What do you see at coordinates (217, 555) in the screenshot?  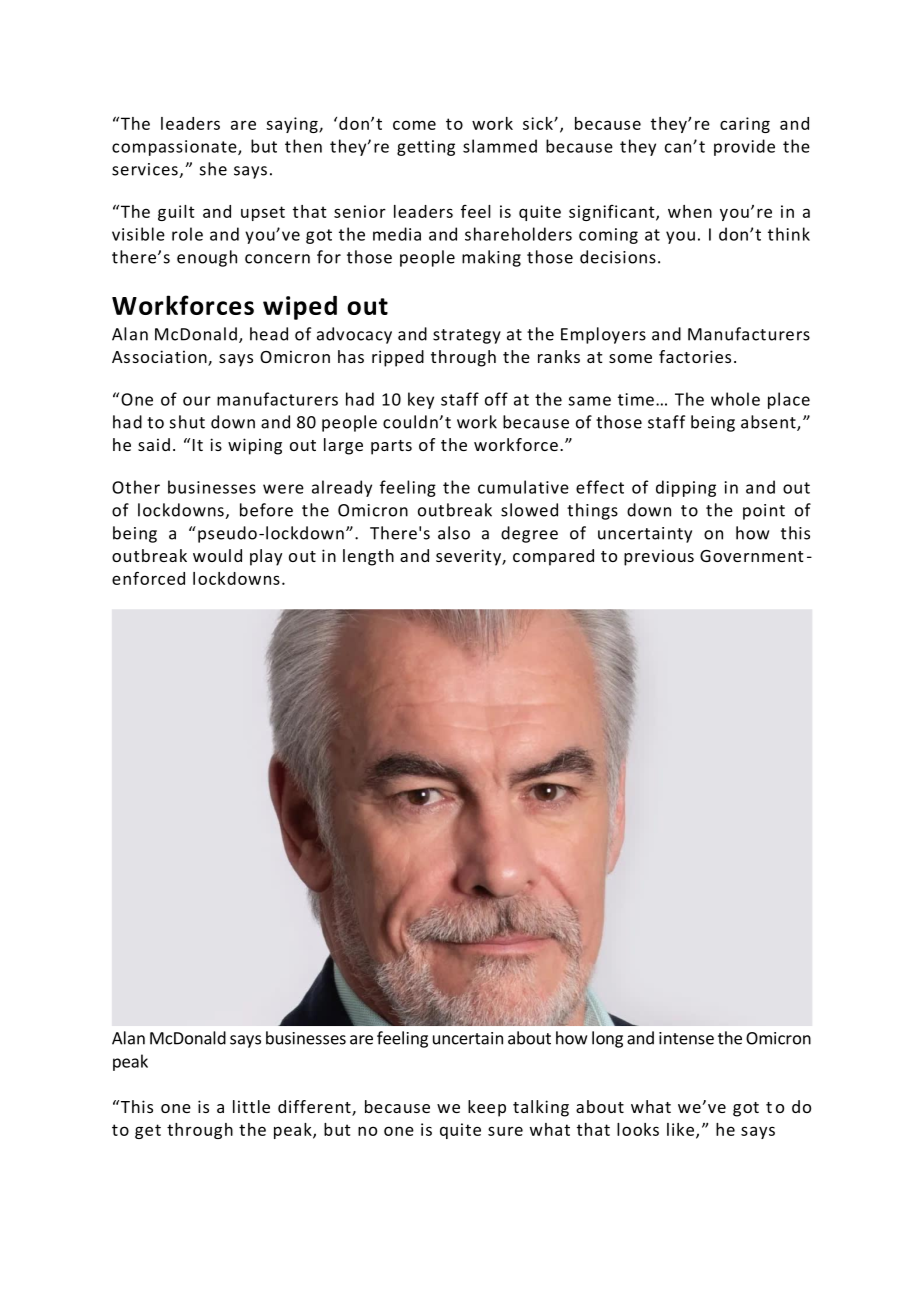 I see `would` at bounding box center [217, 555].
